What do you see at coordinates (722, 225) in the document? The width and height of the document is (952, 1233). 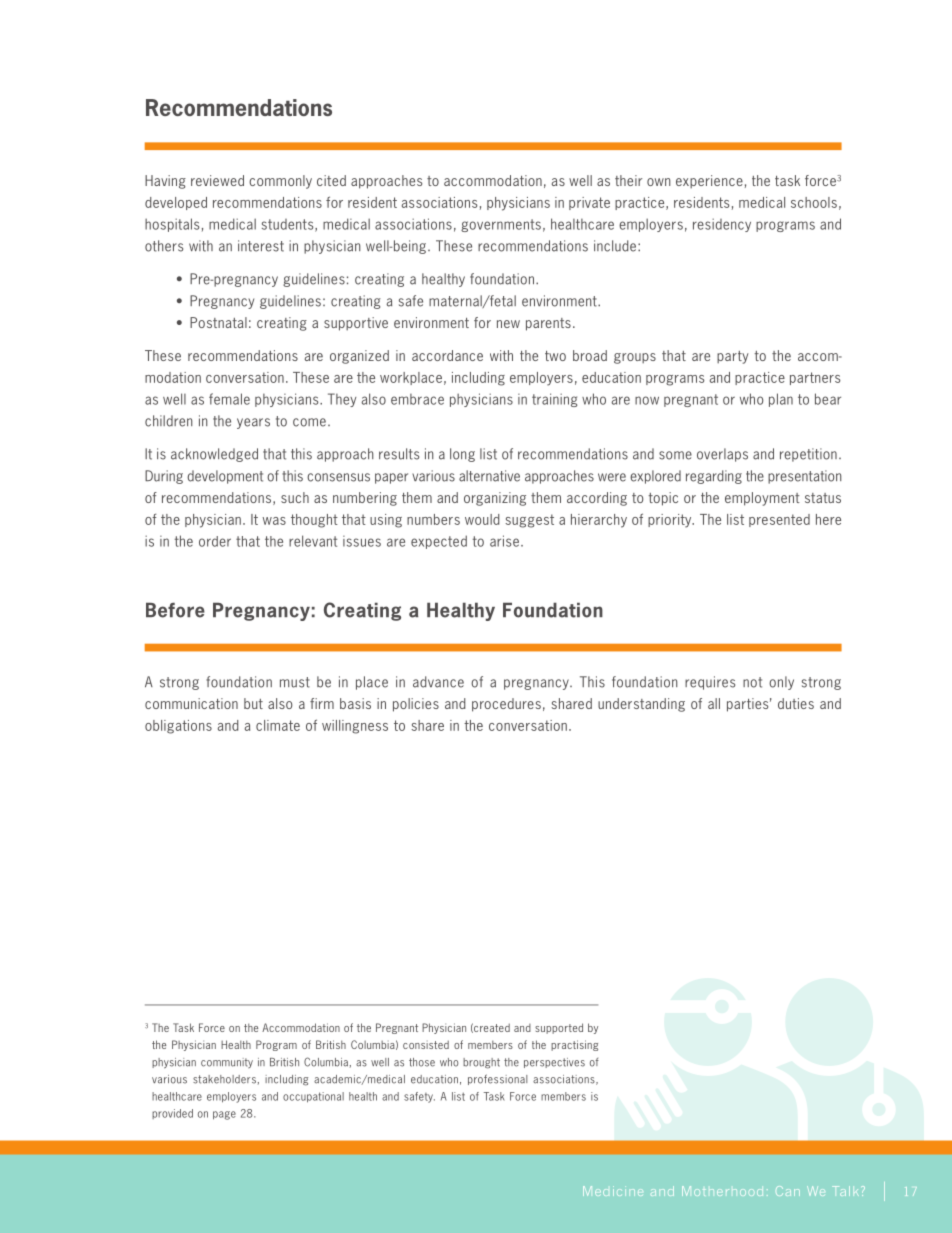 I see `residency` at bounding box center [722, 225].
